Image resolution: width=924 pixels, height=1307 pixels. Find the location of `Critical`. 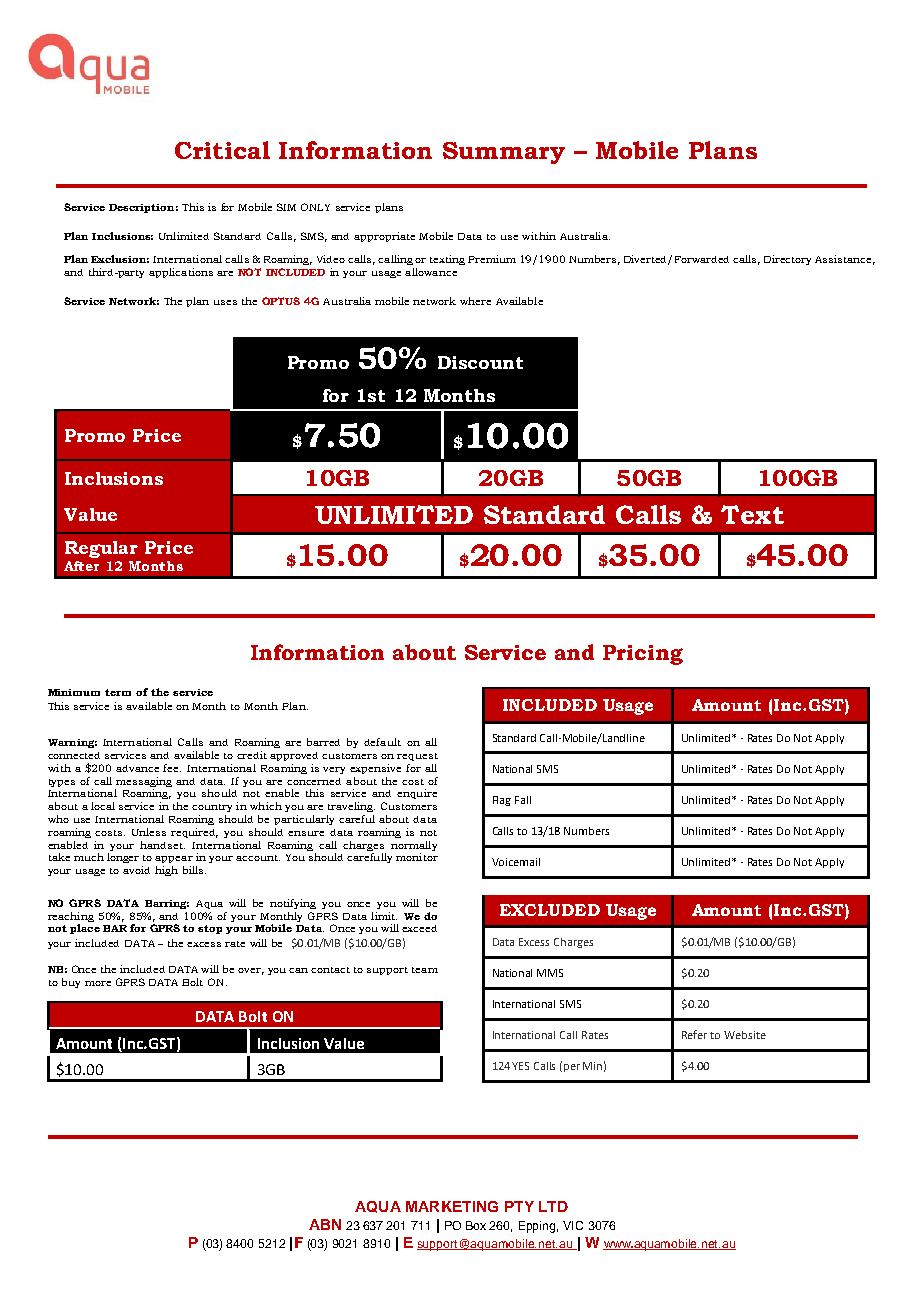

Critical is located at coordinates (222, 150).
